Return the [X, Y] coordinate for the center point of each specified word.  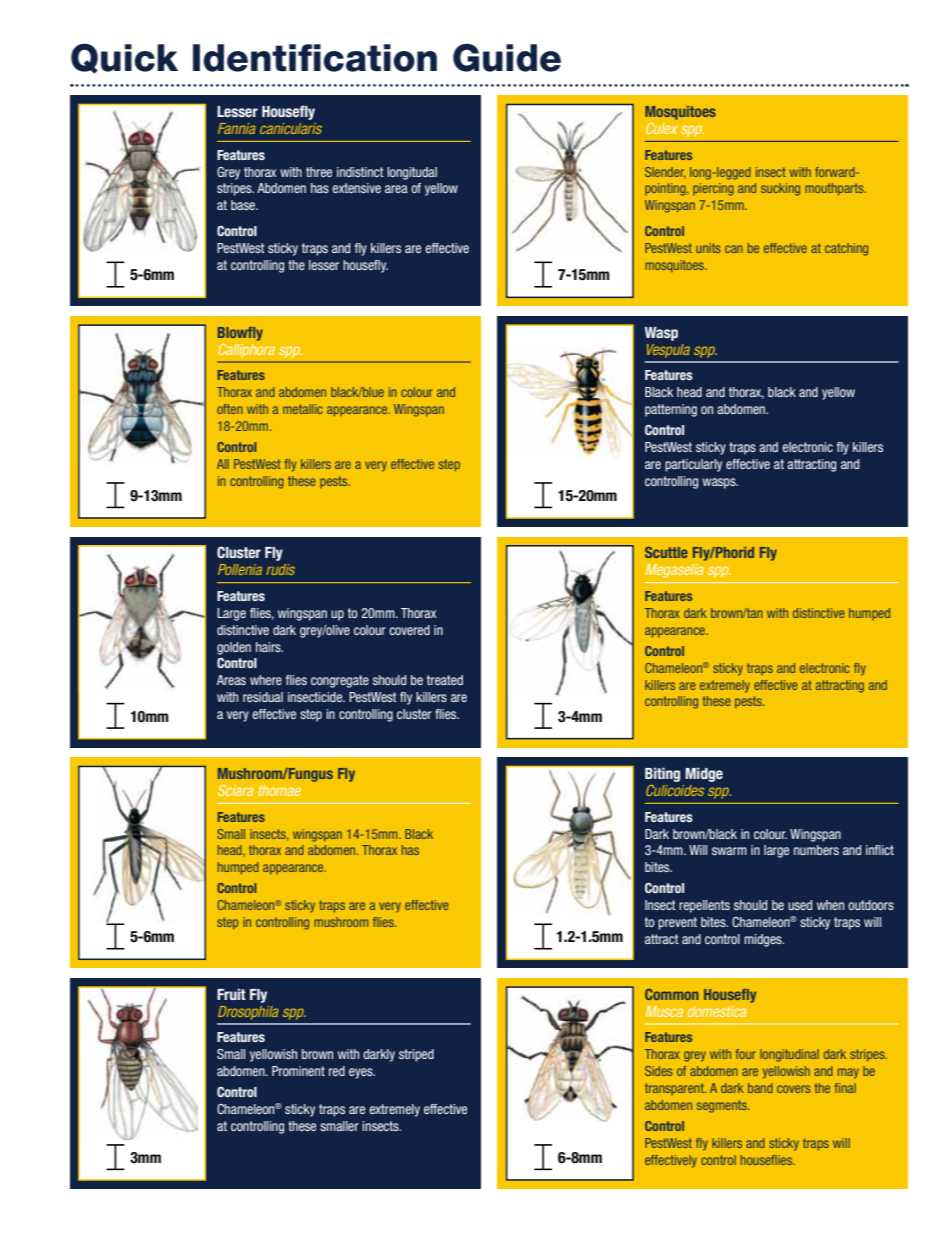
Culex [661, 128]
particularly [693, 465]
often [229, 409]
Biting [662, 774]
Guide [507, 57]
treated [445, 680]
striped [416, 1055]
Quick [124, 58]
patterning [671, 410]
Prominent [298, 1071]
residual [263, 697]
